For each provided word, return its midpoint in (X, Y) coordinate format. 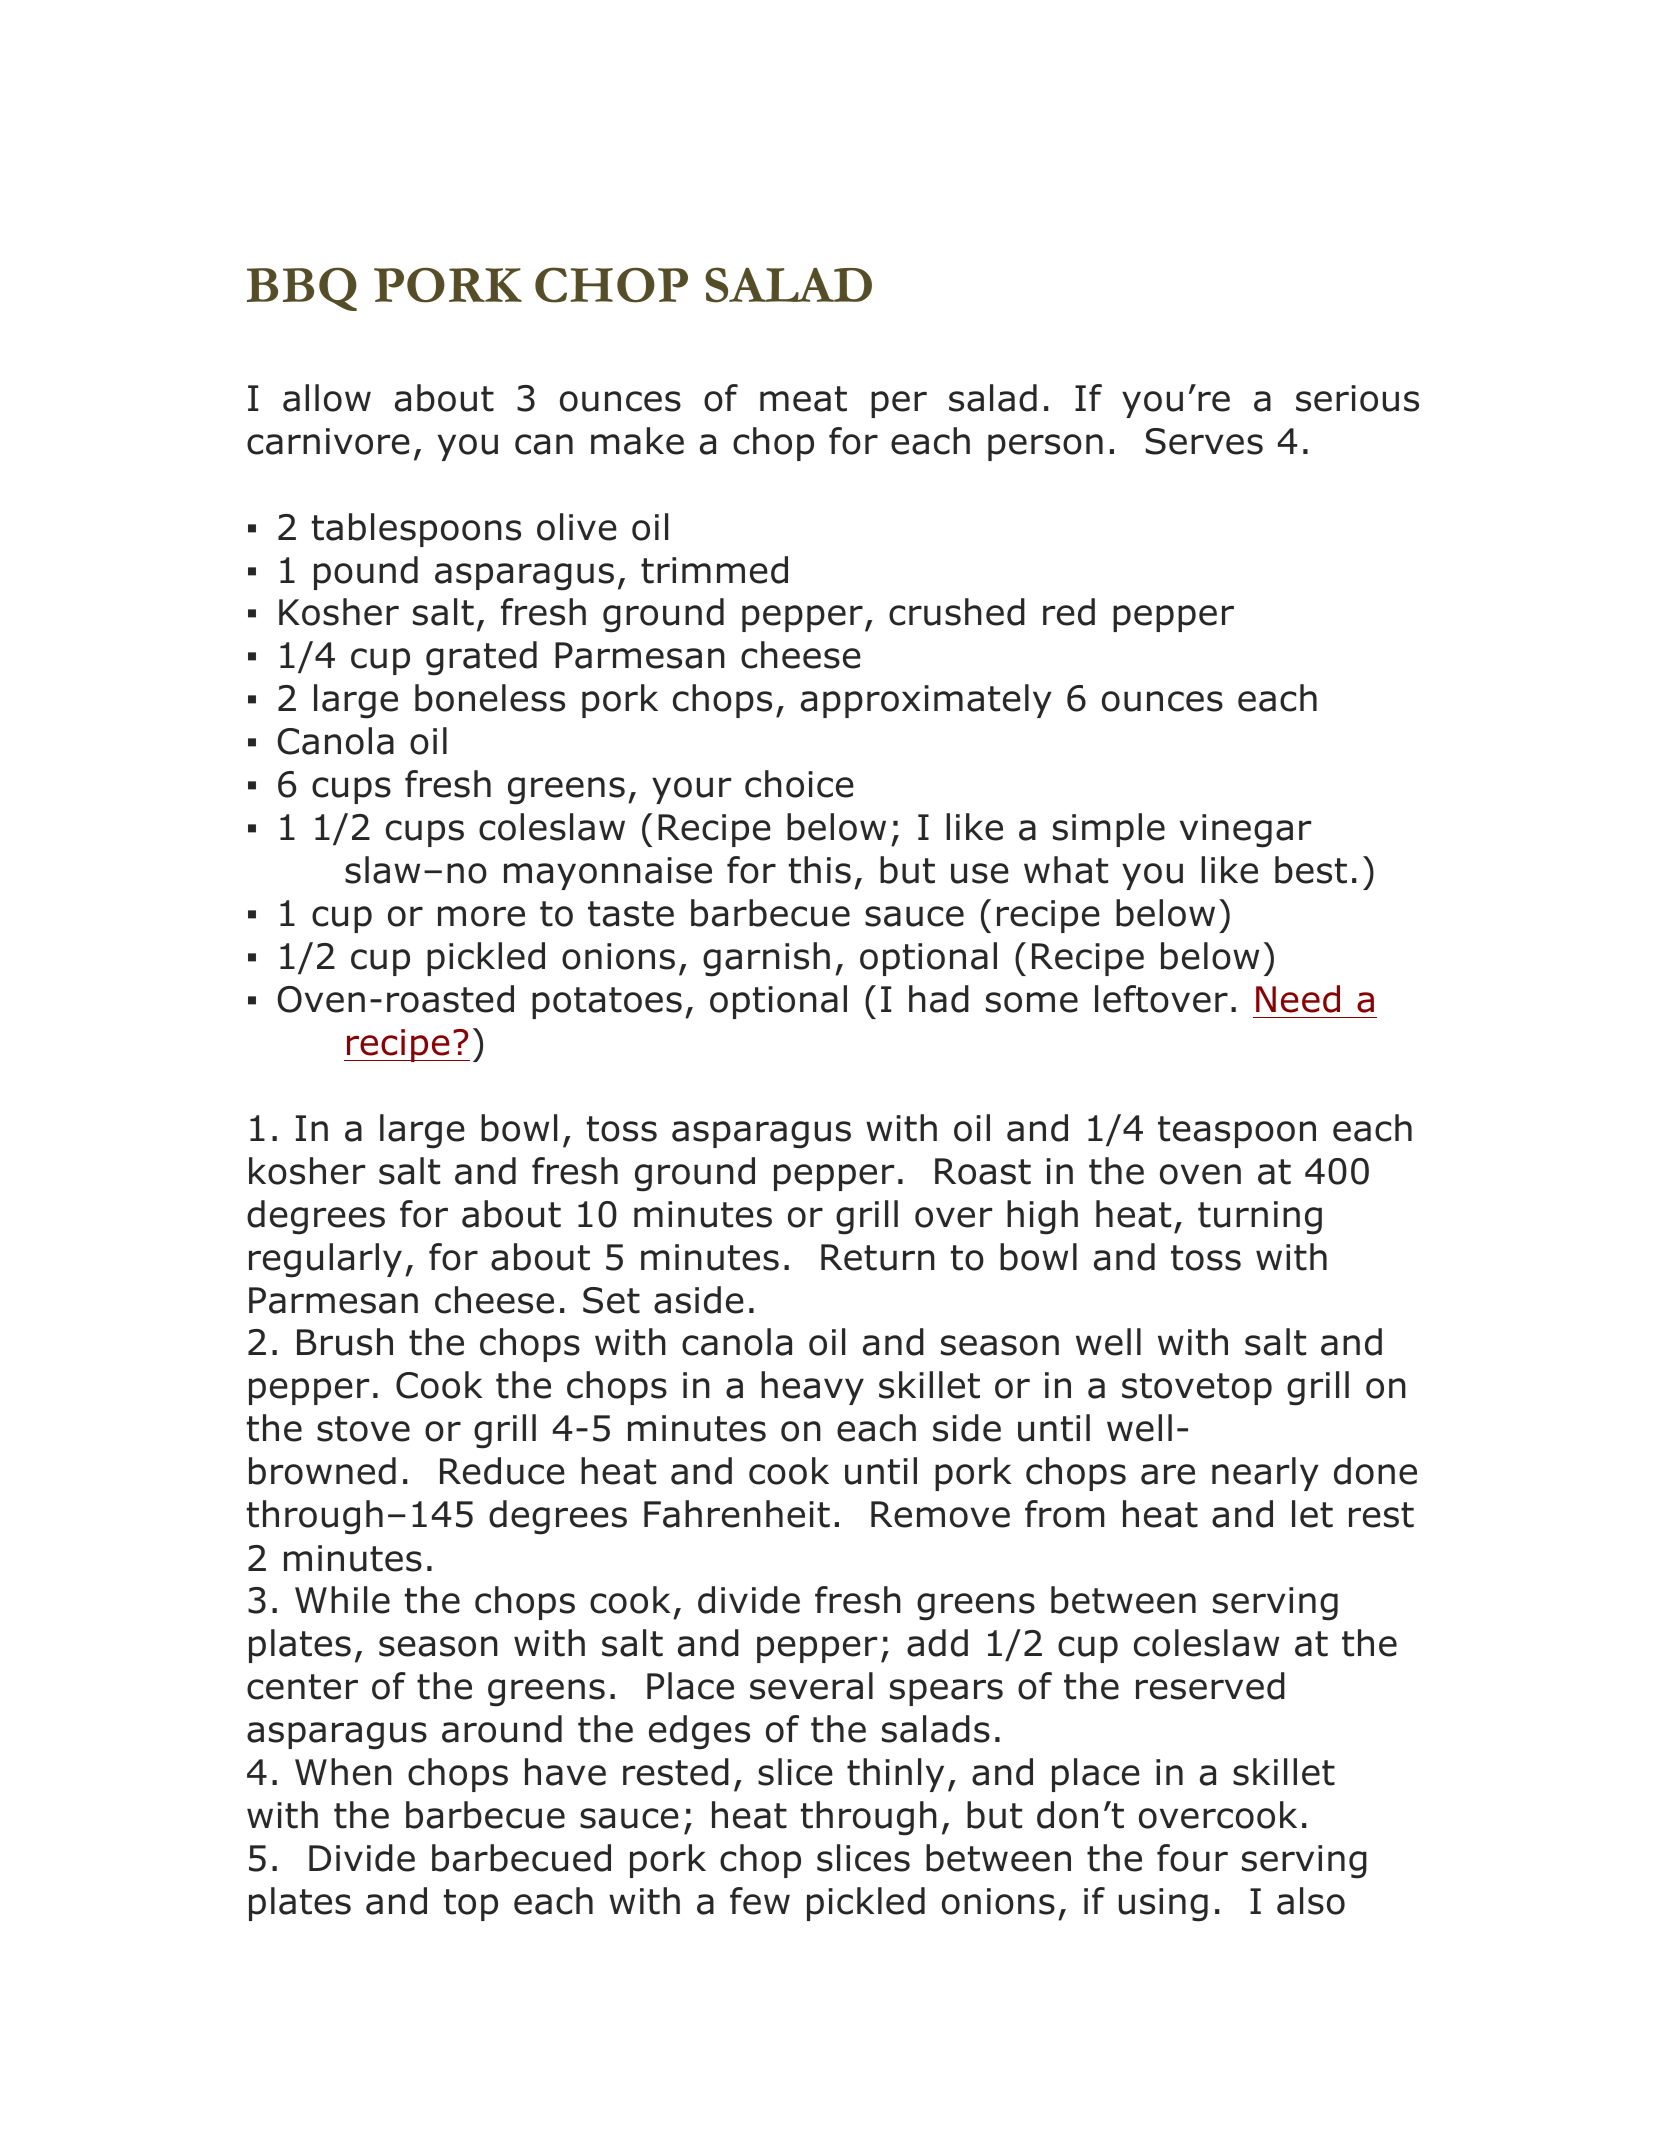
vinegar (1245, 831)
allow (327, 398)
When (343, 1772)
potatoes (607, 1003)
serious (1357, 398)
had (939, 999)
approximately (926, 701)
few (760, 1901)
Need (1298, 999)
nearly (1265, 1474)
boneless (490, 698)
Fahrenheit (737, 1514)
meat (803, 399)
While (342, 1600)
